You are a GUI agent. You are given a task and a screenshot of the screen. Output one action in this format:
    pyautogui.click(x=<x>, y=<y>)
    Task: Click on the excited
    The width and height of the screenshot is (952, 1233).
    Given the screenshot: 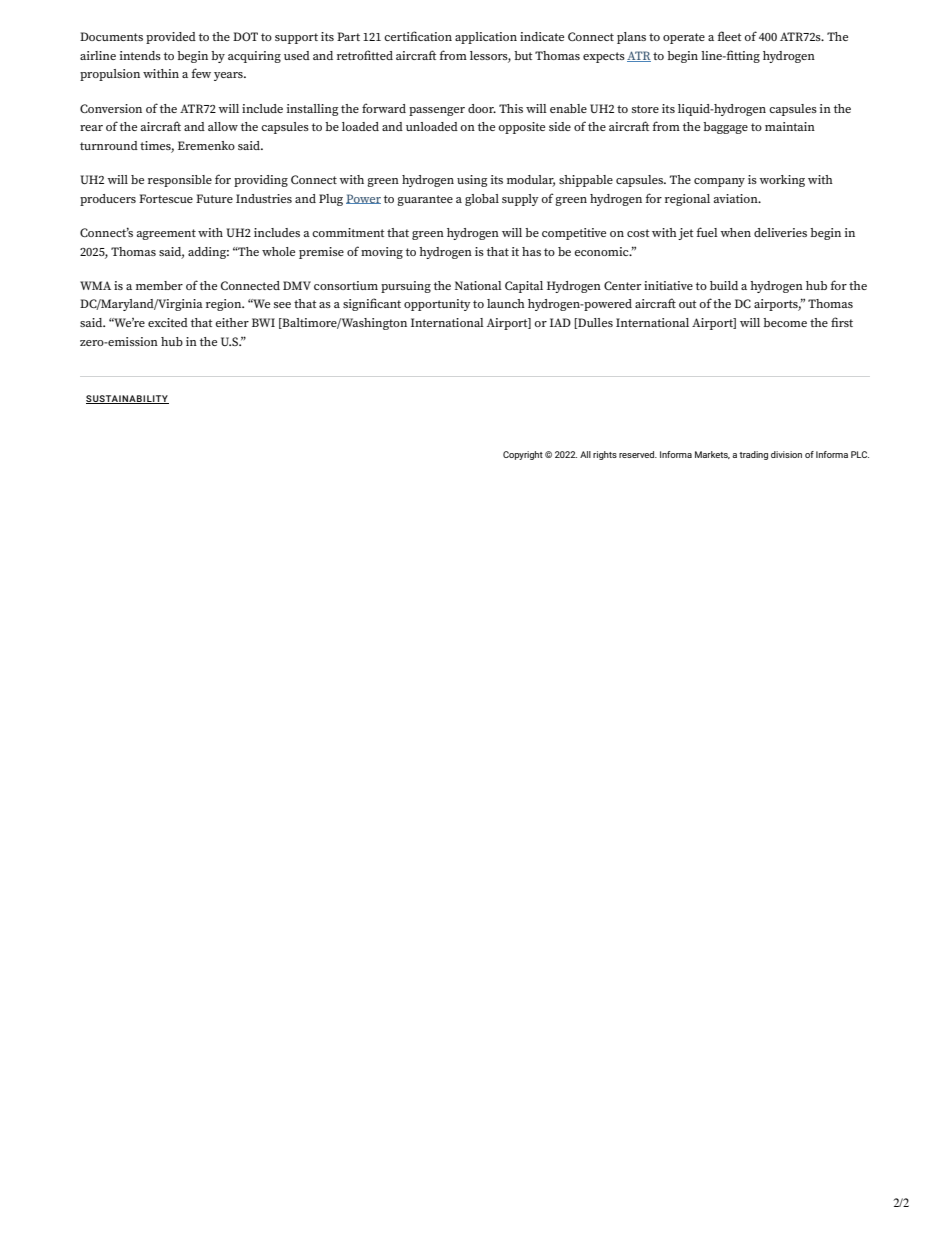 What is the action you would take?
    pyautogui.click(x=168, y=322)
